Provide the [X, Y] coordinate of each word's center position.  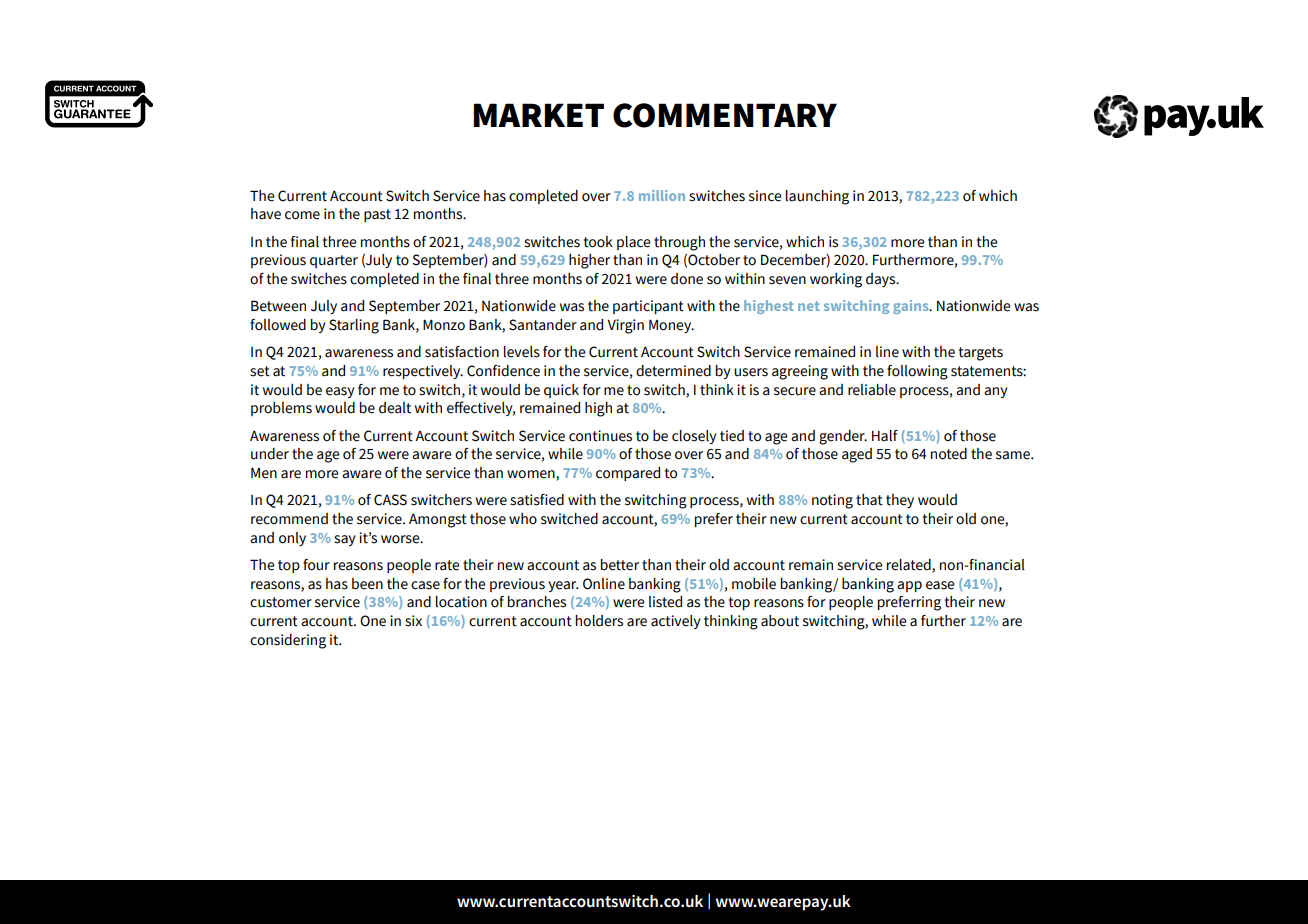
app [909, 586]
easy [340, 392]
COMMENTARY [725, 115]
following [917, 372]
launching [817, 197]
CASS [390, 500]
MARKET [538, 115]
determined [673, 371]
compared [628, 474]
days [882, 280]
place [634, 243]
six [413, 621]
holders [599, 621]
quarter [334, 261]
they [900, 501]
